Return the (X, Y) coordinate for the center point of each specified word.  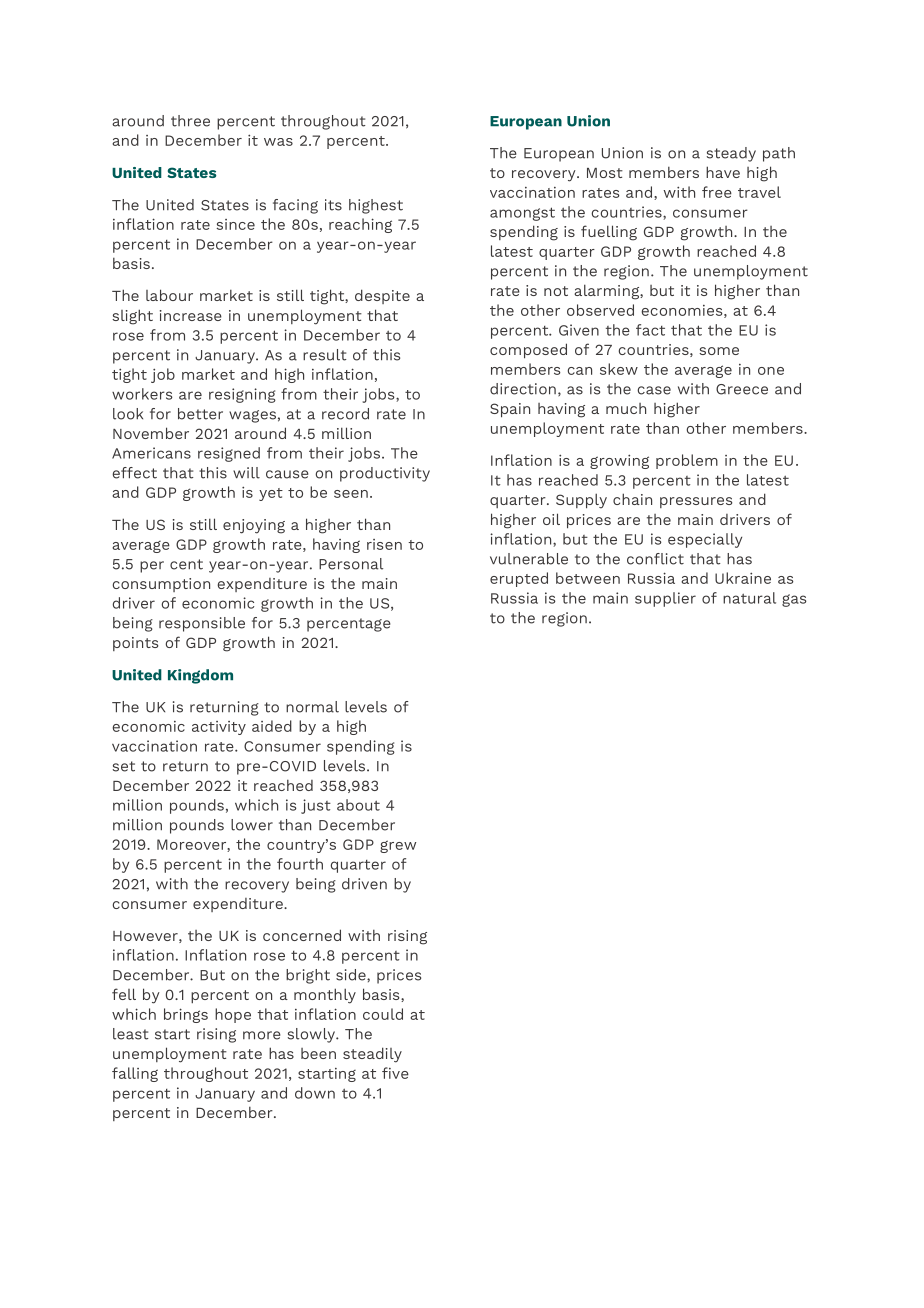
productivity (385, 474)
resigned (229, 454)
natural (749, 598)
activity (219, 728)
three (190, 121)
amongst (522, 214)
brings (186, 1015)
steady (731, 154)
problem (687, 461)
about (358, 805)
